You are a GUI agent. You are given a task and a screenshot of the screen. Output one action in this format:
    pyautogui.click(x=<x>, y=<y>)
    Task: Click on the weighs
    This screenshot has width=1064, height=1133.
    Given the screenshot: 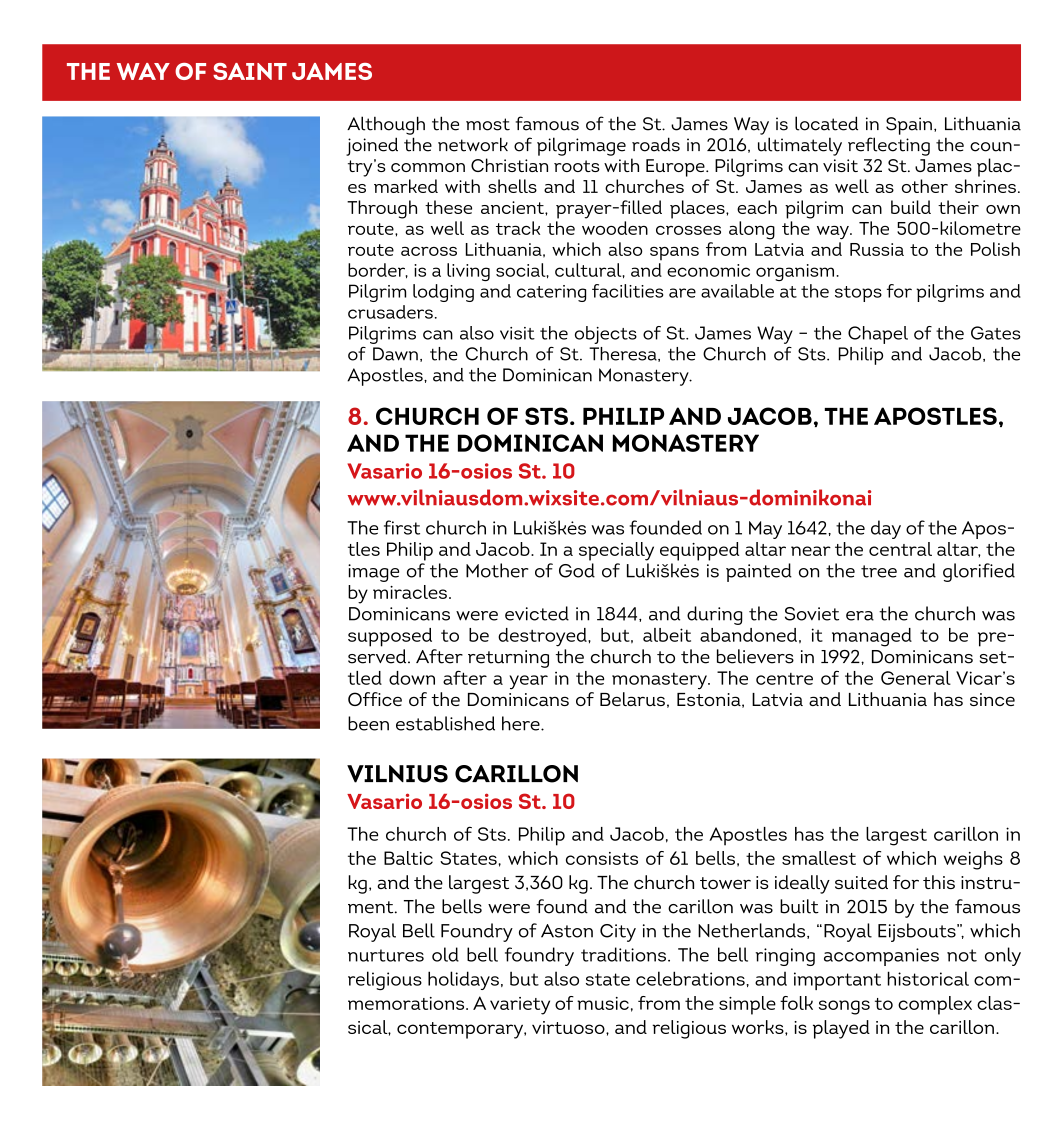 What is the action you would take?
    pyautogui.click(x=973, y=860)
